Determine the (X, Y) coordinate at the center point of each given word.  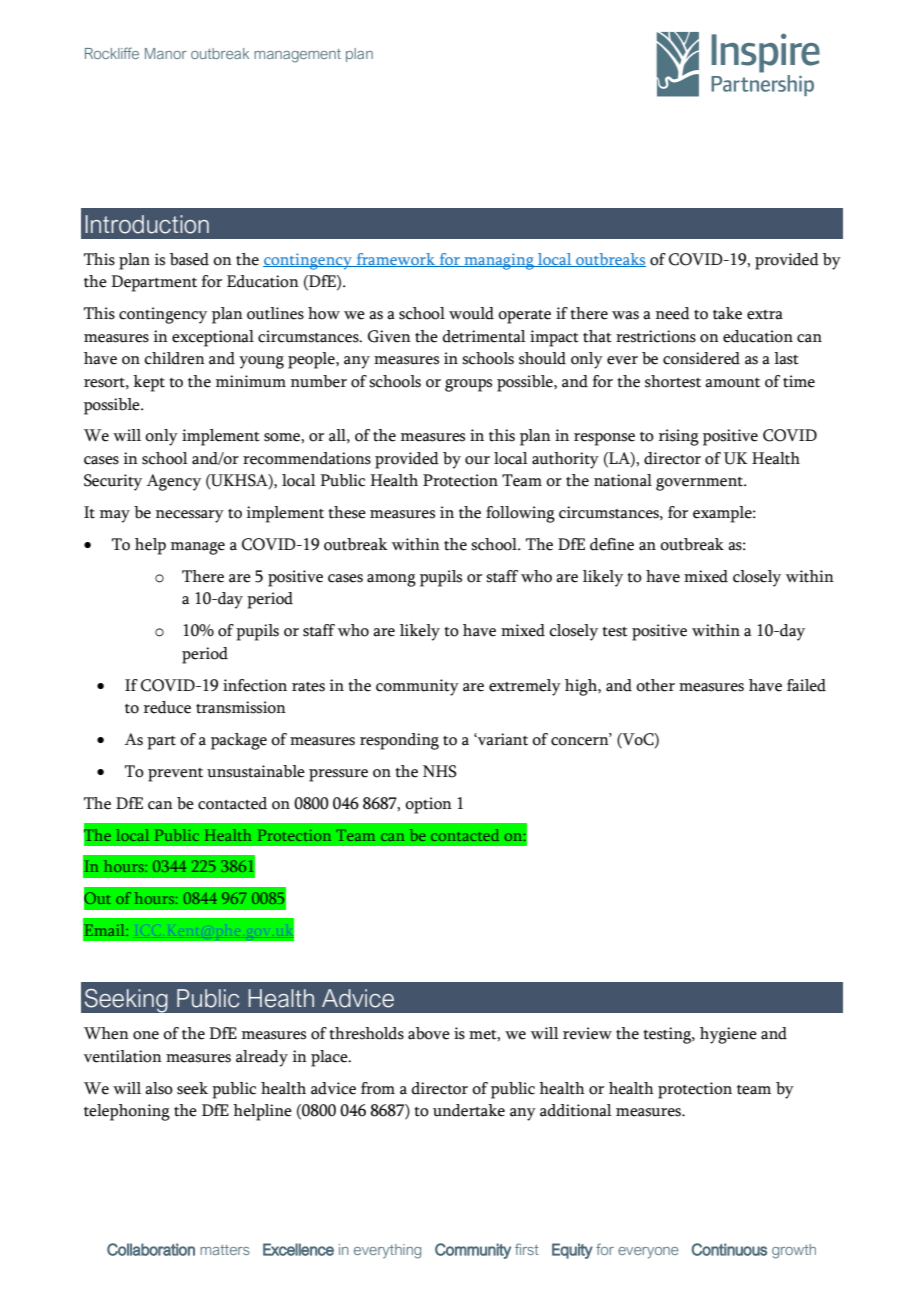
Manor (166, 53)
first (527, 1249)
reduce (167, 707)
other (655, 685)
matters (225, 1250)
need (673, 313)
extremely (525, 687)
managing (499, 261)
